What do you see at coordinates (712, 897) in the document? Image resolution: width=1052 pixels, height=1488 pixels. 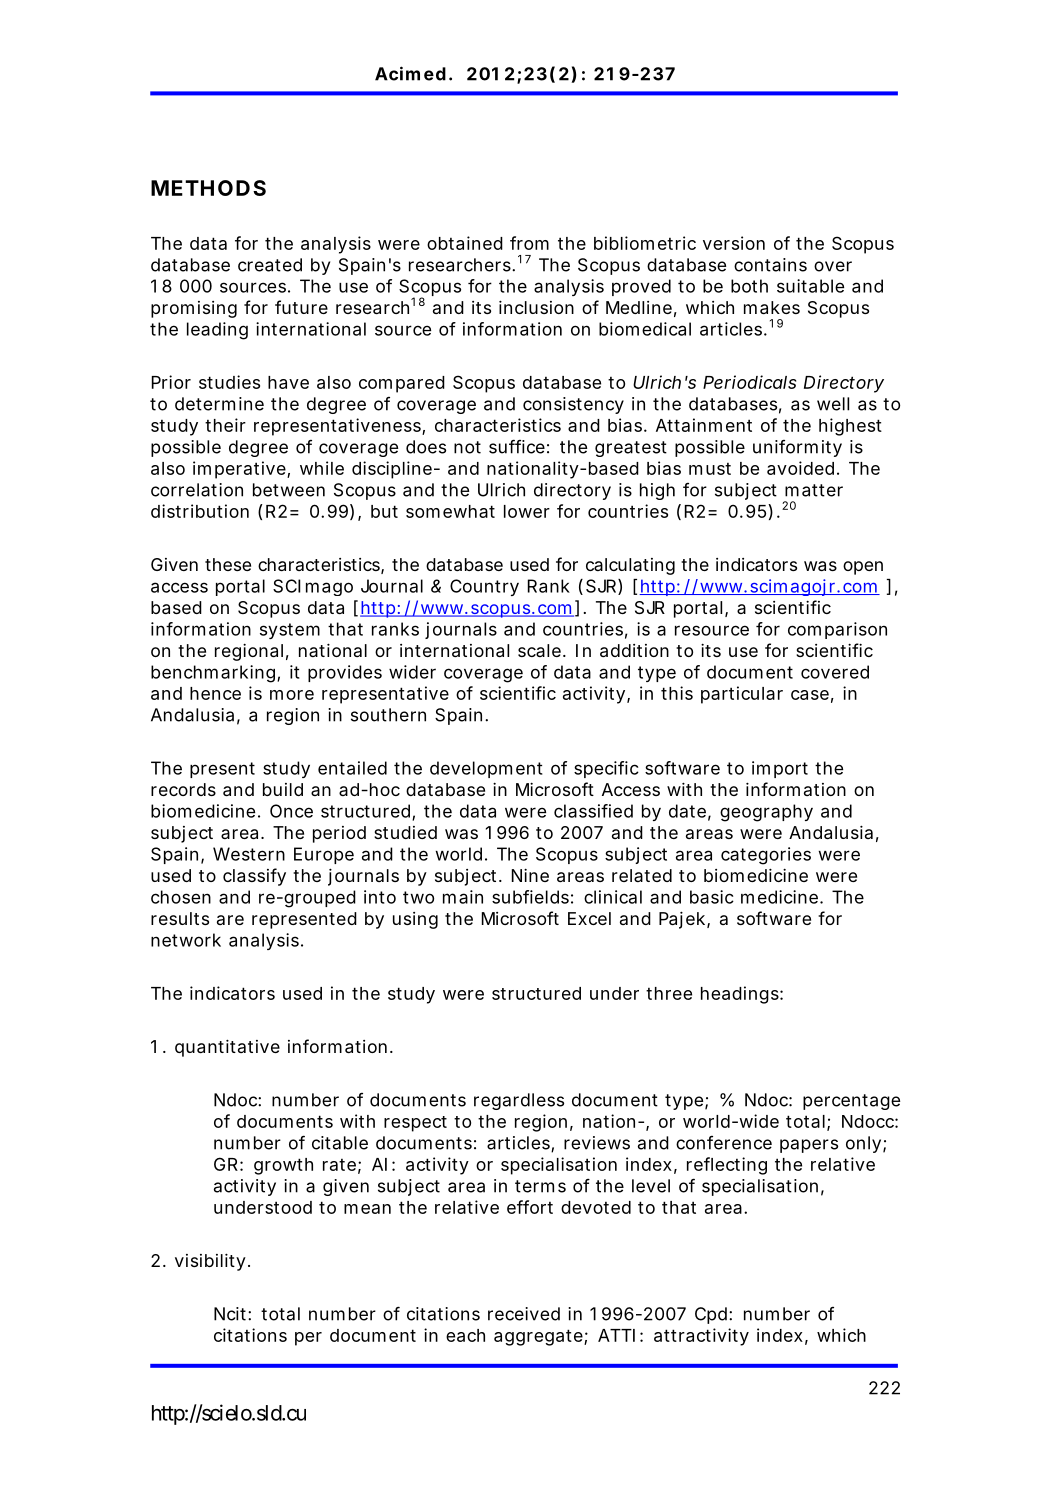 I see `basic` at bounding box center [712, 897].
